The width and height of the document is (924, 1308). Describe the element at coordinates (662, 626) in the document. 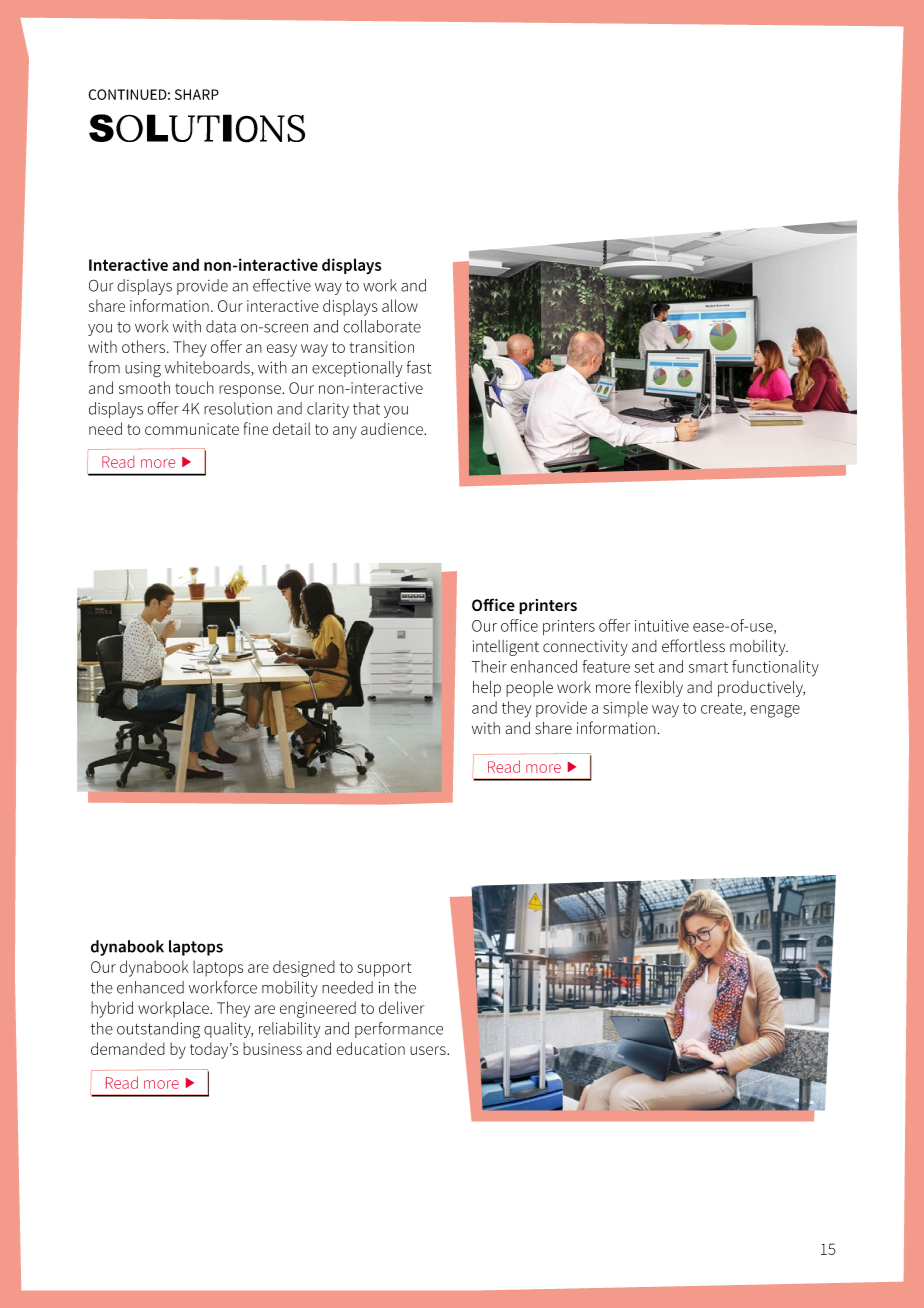

I see `intuitive` at that location.
